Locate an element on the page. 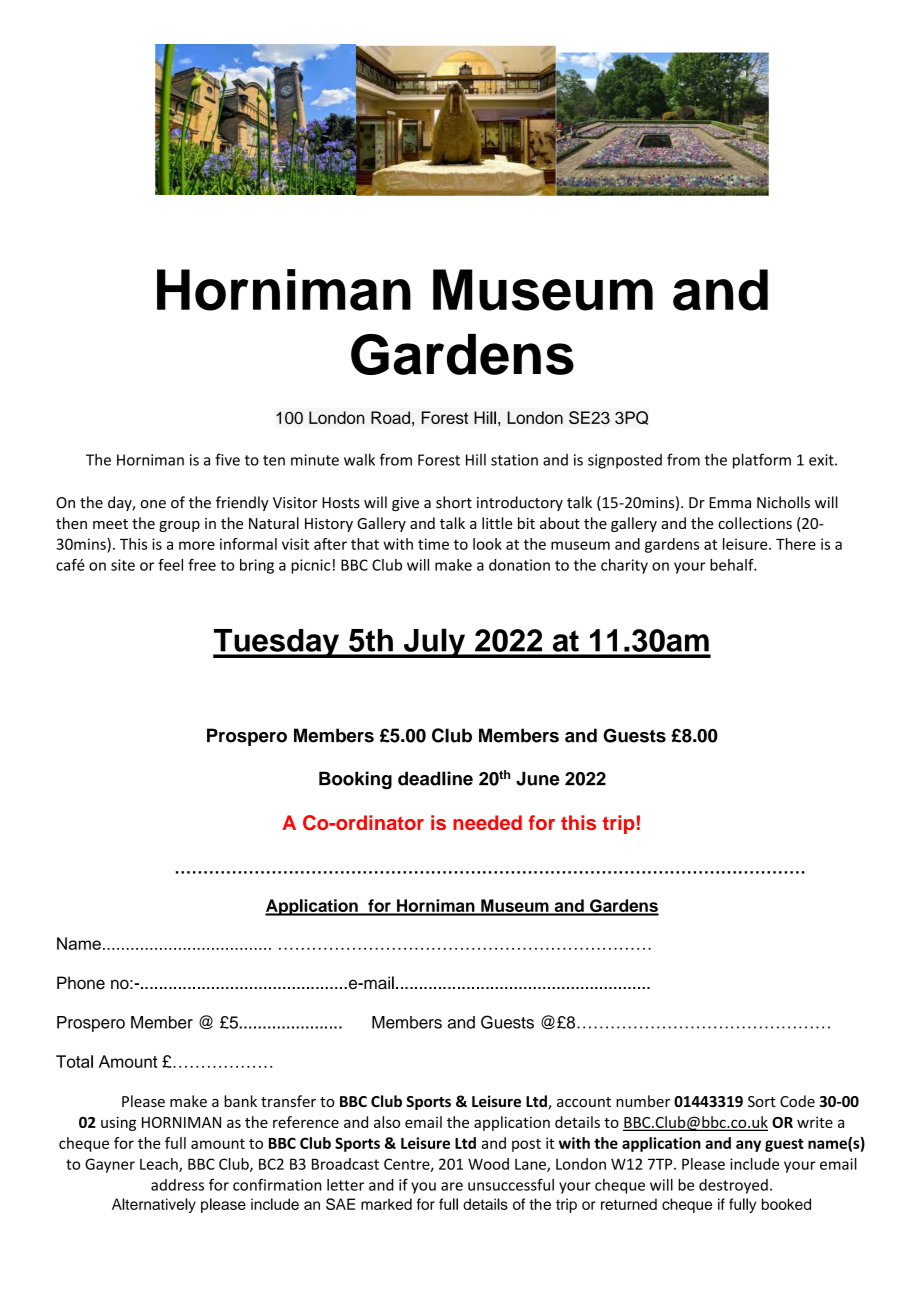 The height and width of the image is (1308, 924). destroyed is located at coordinates (733, 1186).
